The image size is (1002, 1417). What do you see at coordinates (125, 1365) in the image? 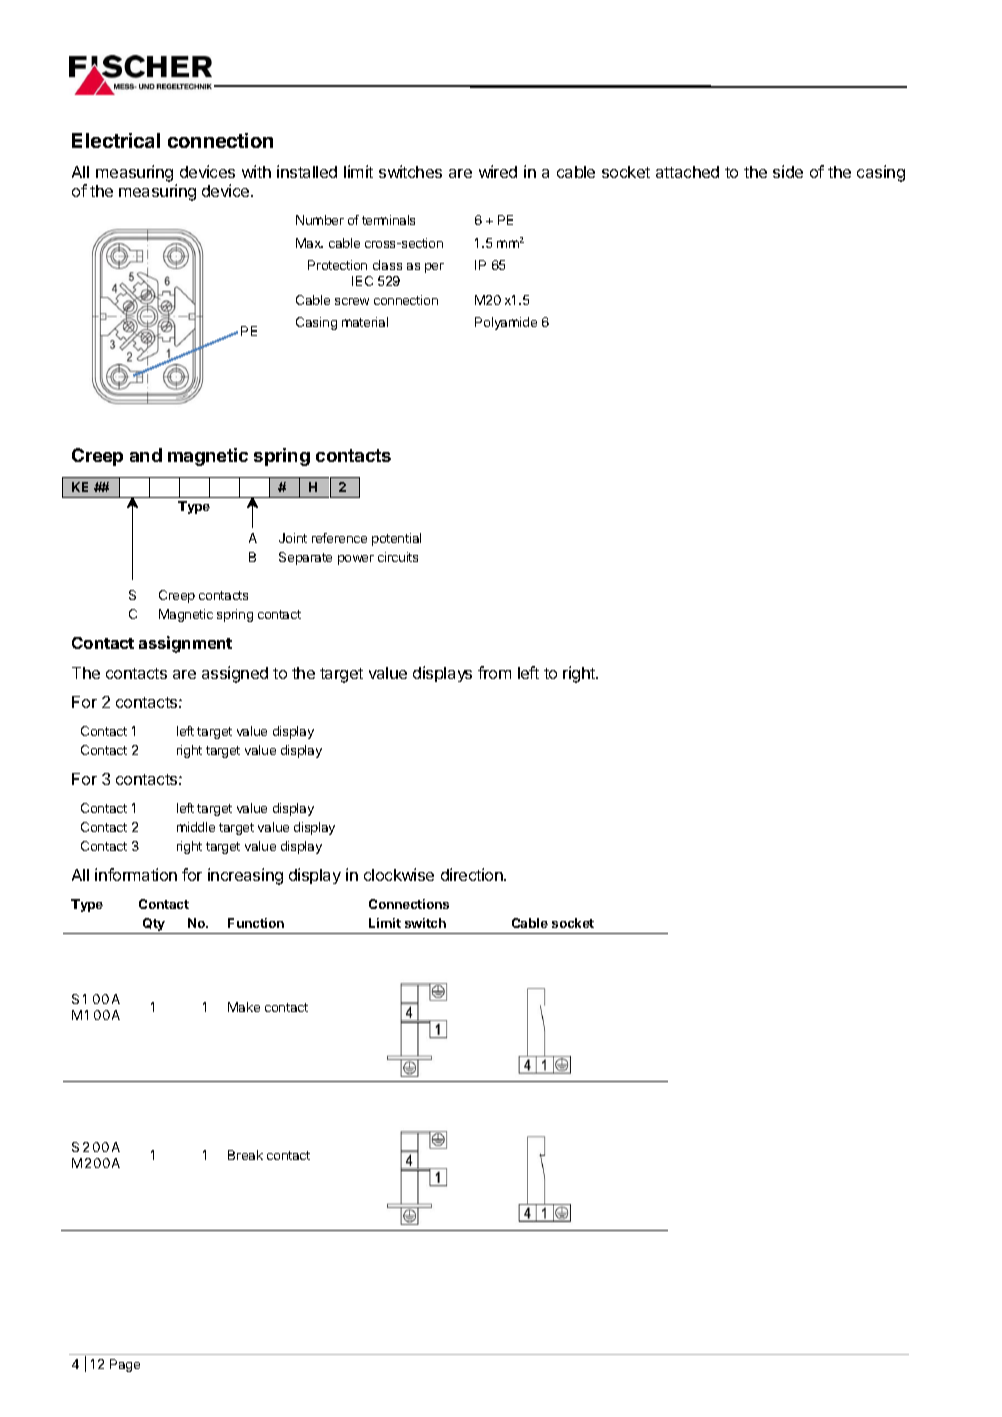
I see `Page` at bounding box center [125, 1365].
